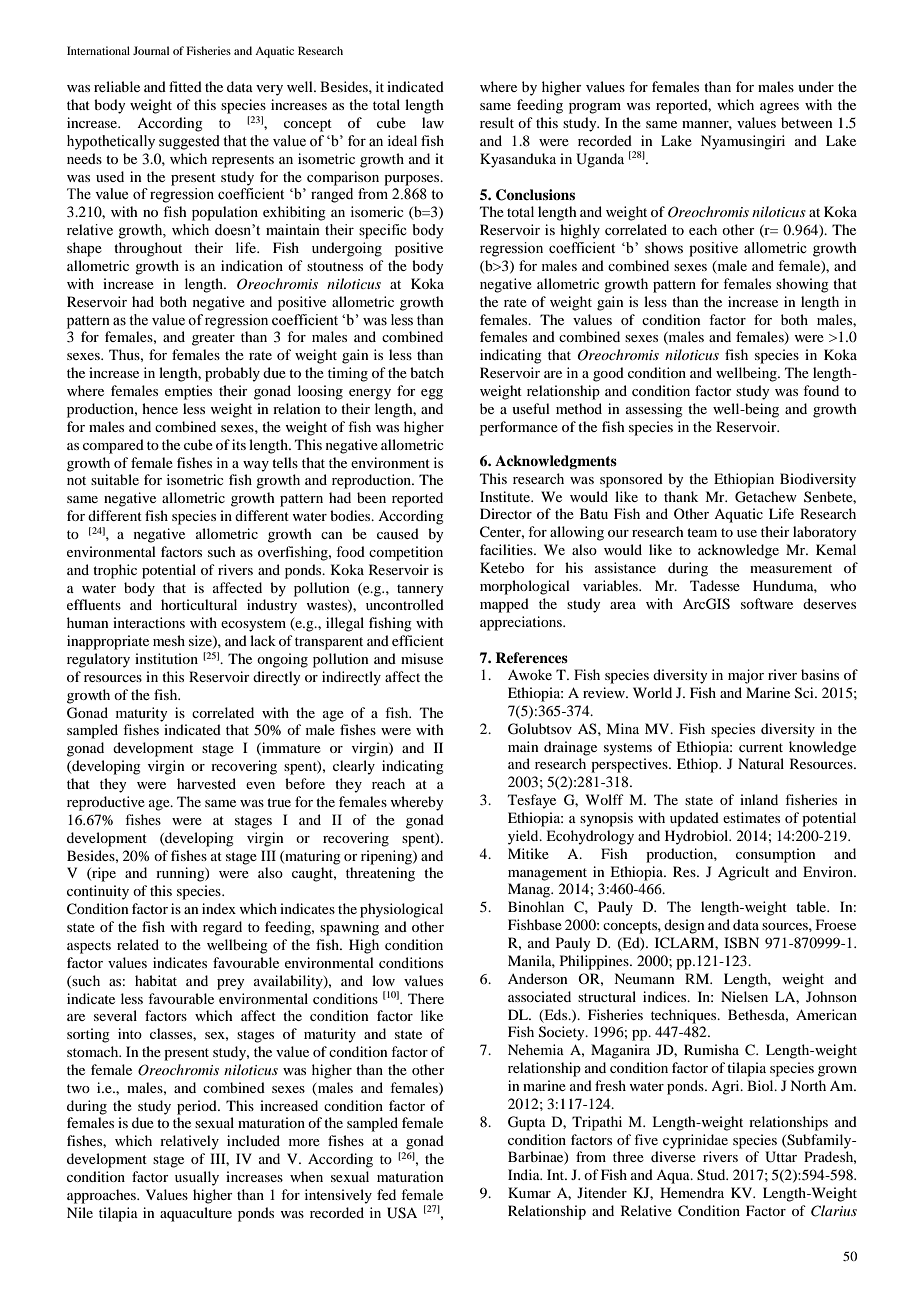  I want to click on fitted, so click(185, 86).
